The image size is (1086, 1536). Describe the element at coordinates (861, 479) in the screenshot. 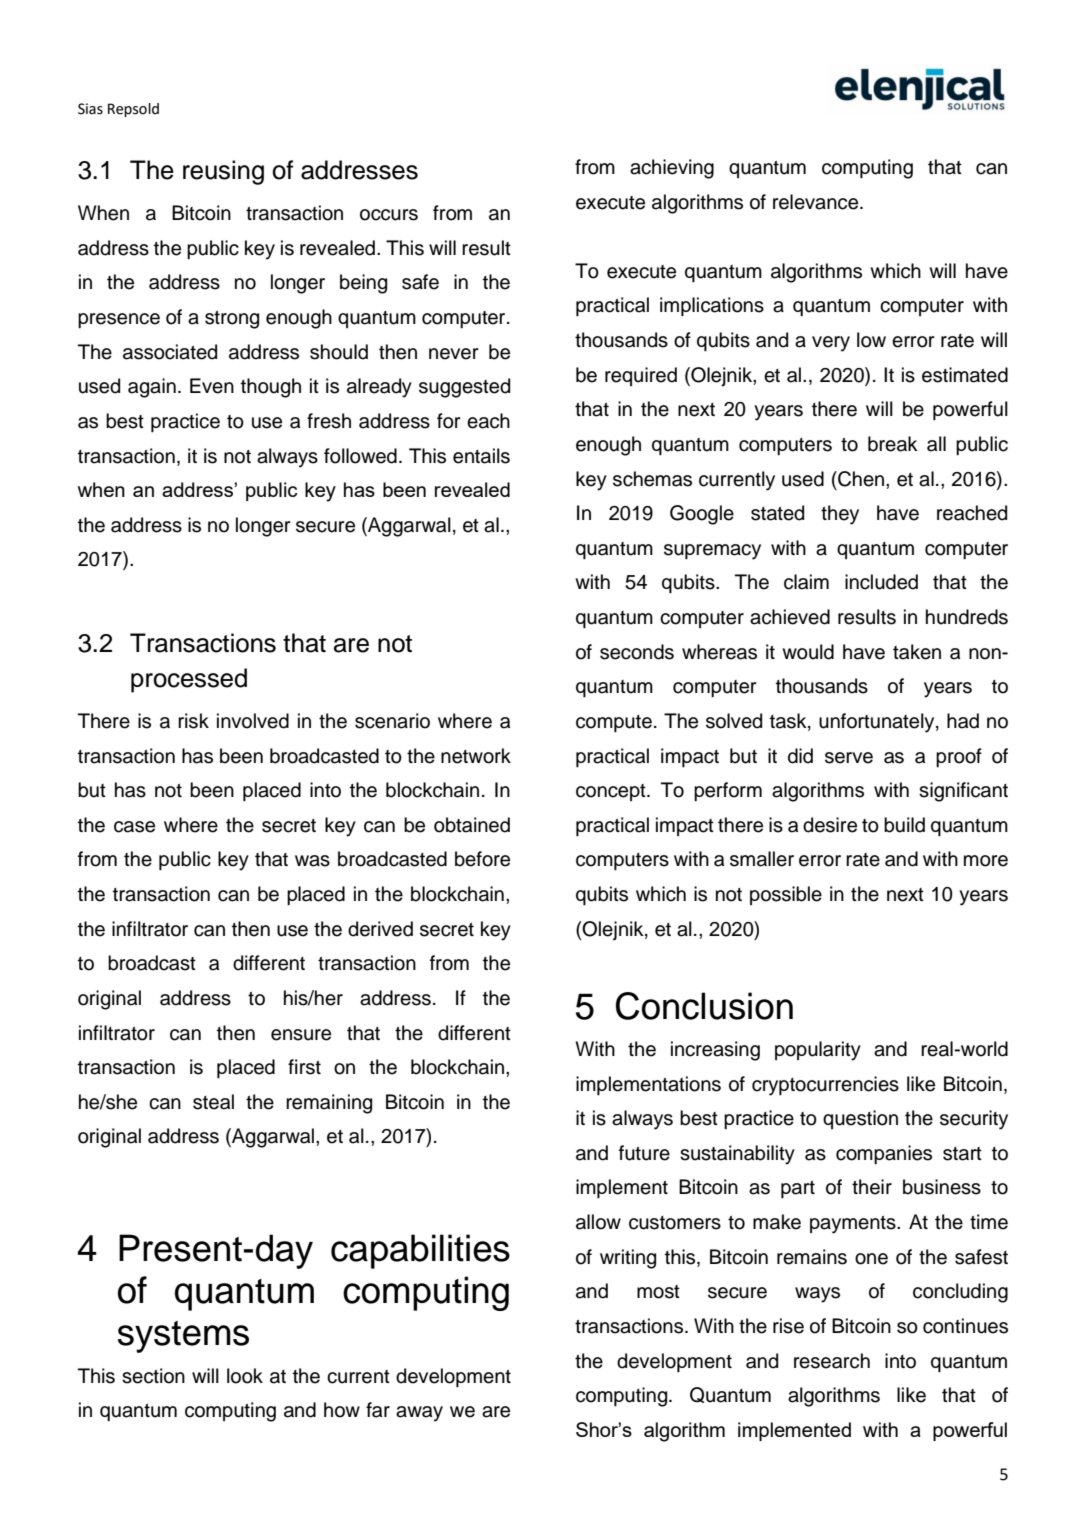

I see `Chen` at that location.
